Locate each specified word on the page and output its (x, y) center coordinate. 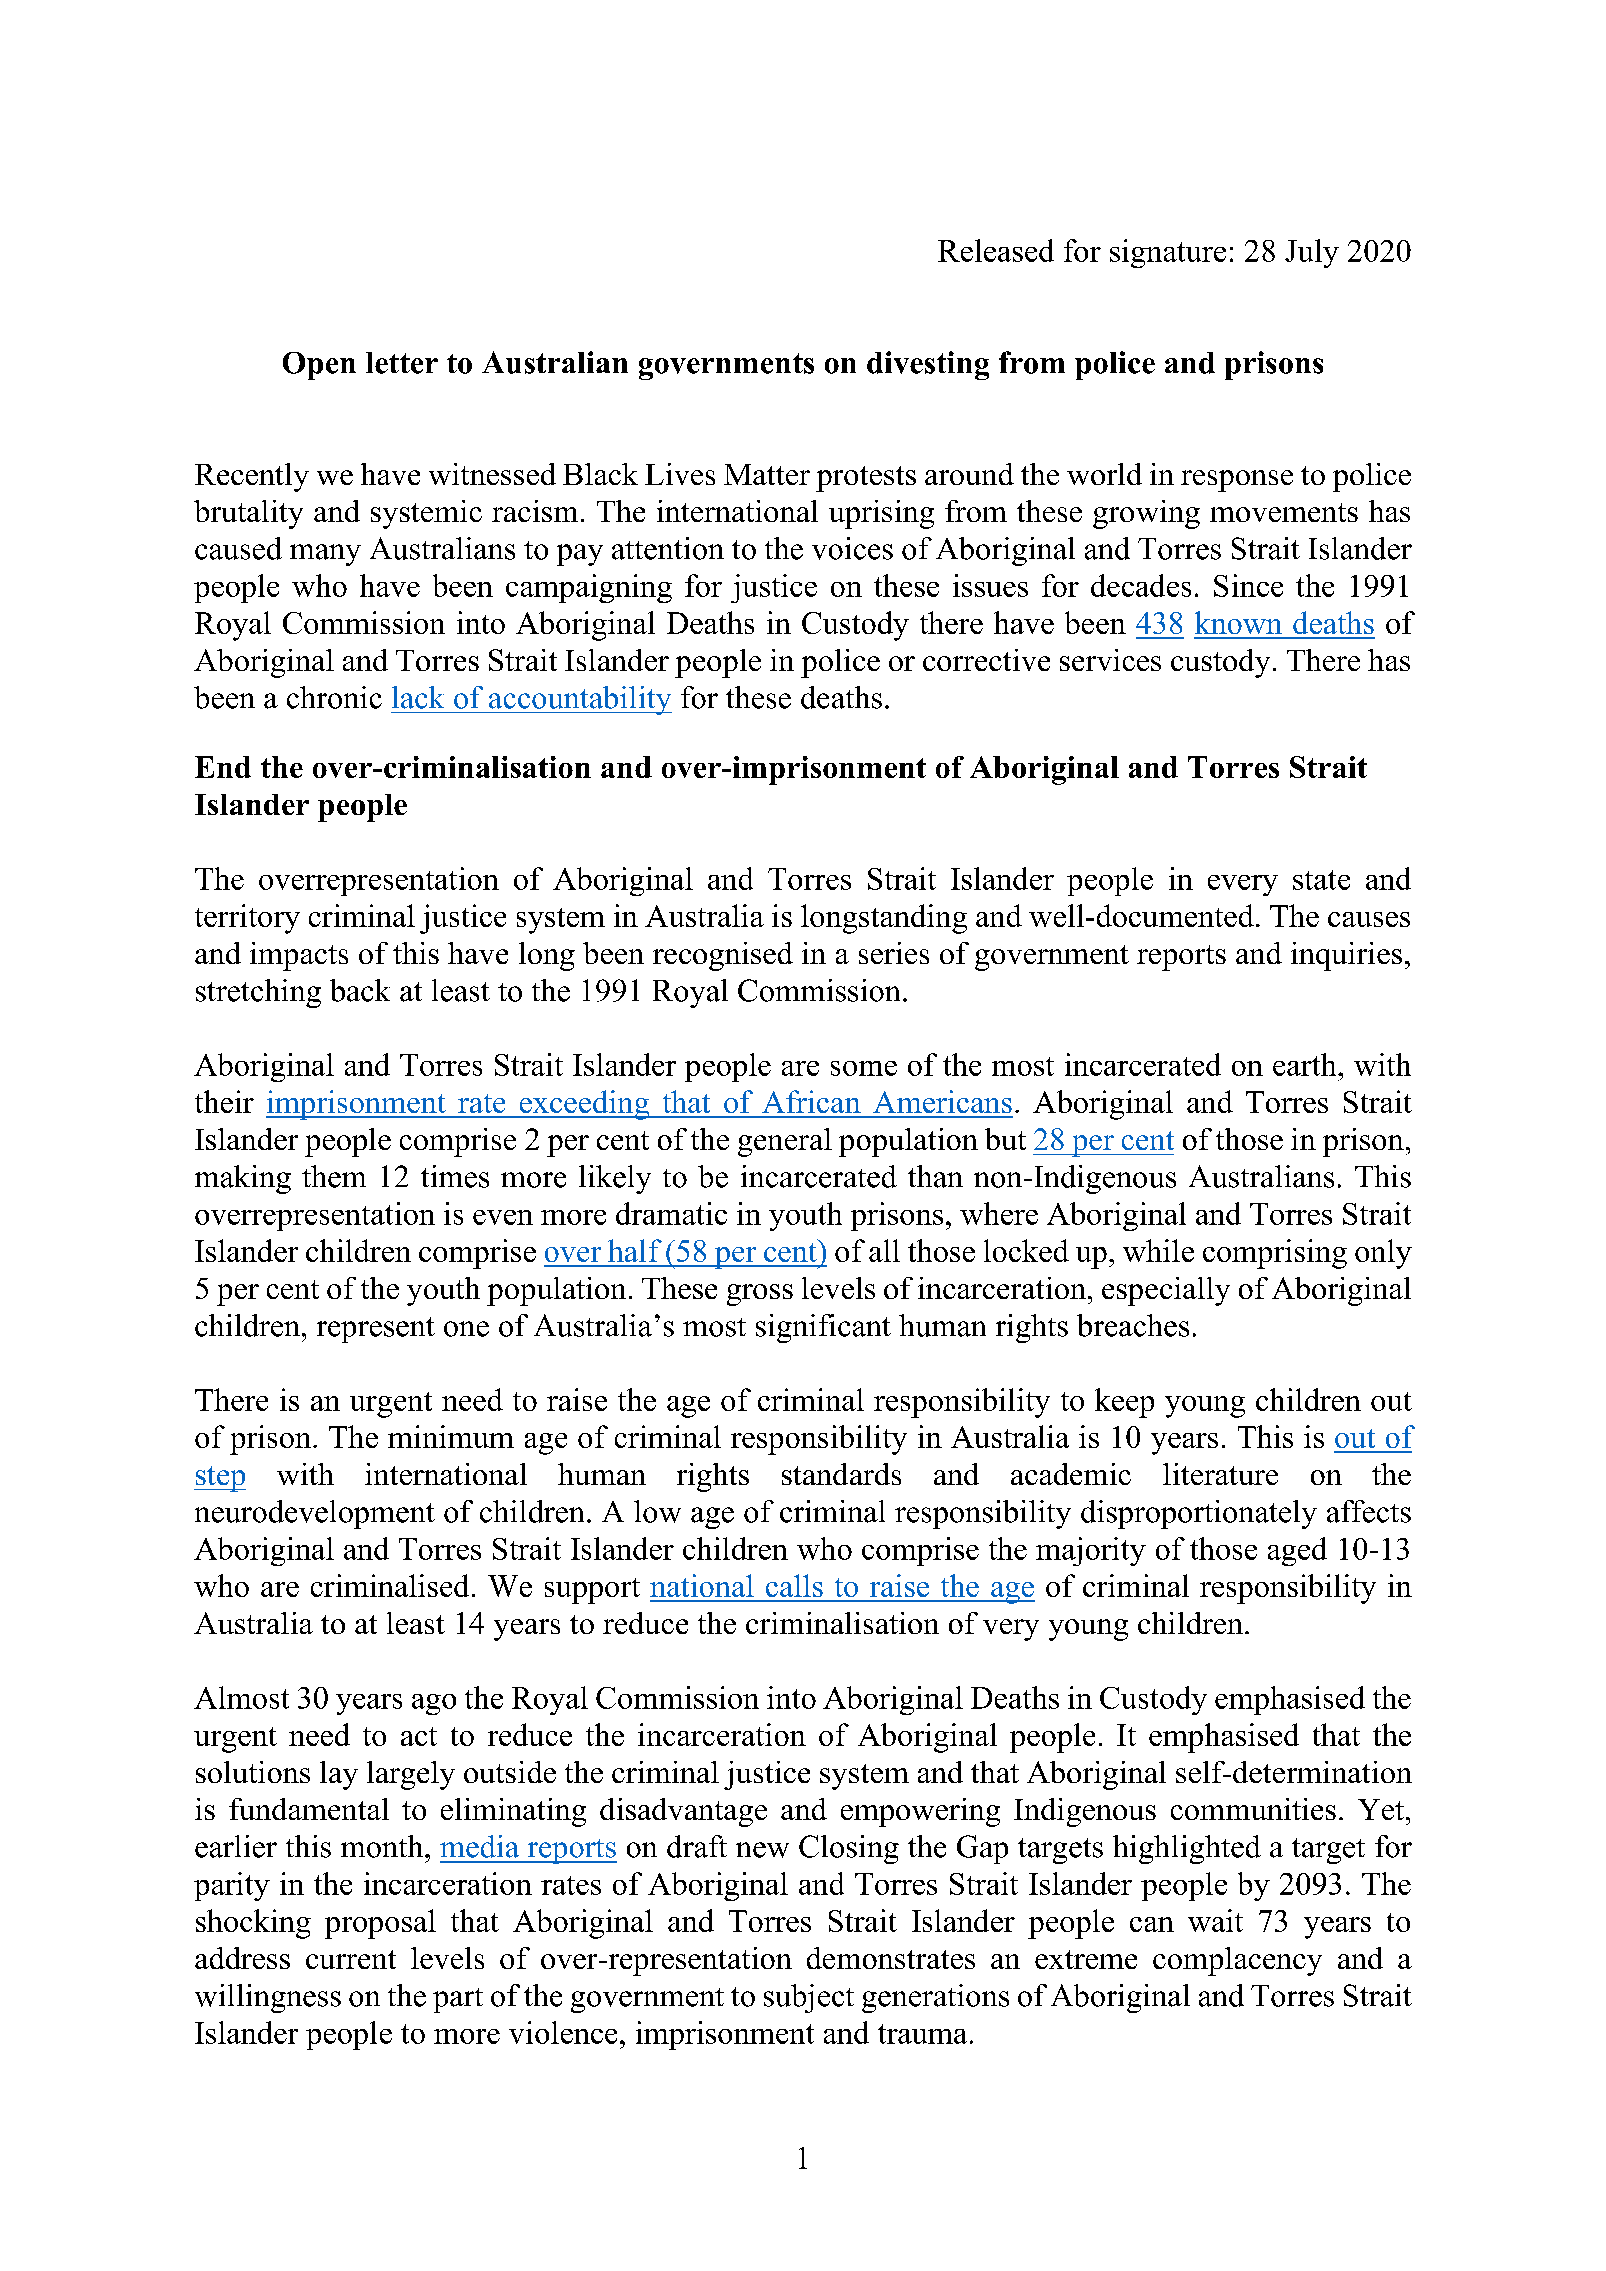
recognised (723, 956)
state (1321, 880)
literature (1220, 1474)
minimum (451, 1436)
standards (841, 1474)
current (351, 1959)
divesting (928, 365)
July (1312, 253)
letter (402, 363)
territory (247, 919)
